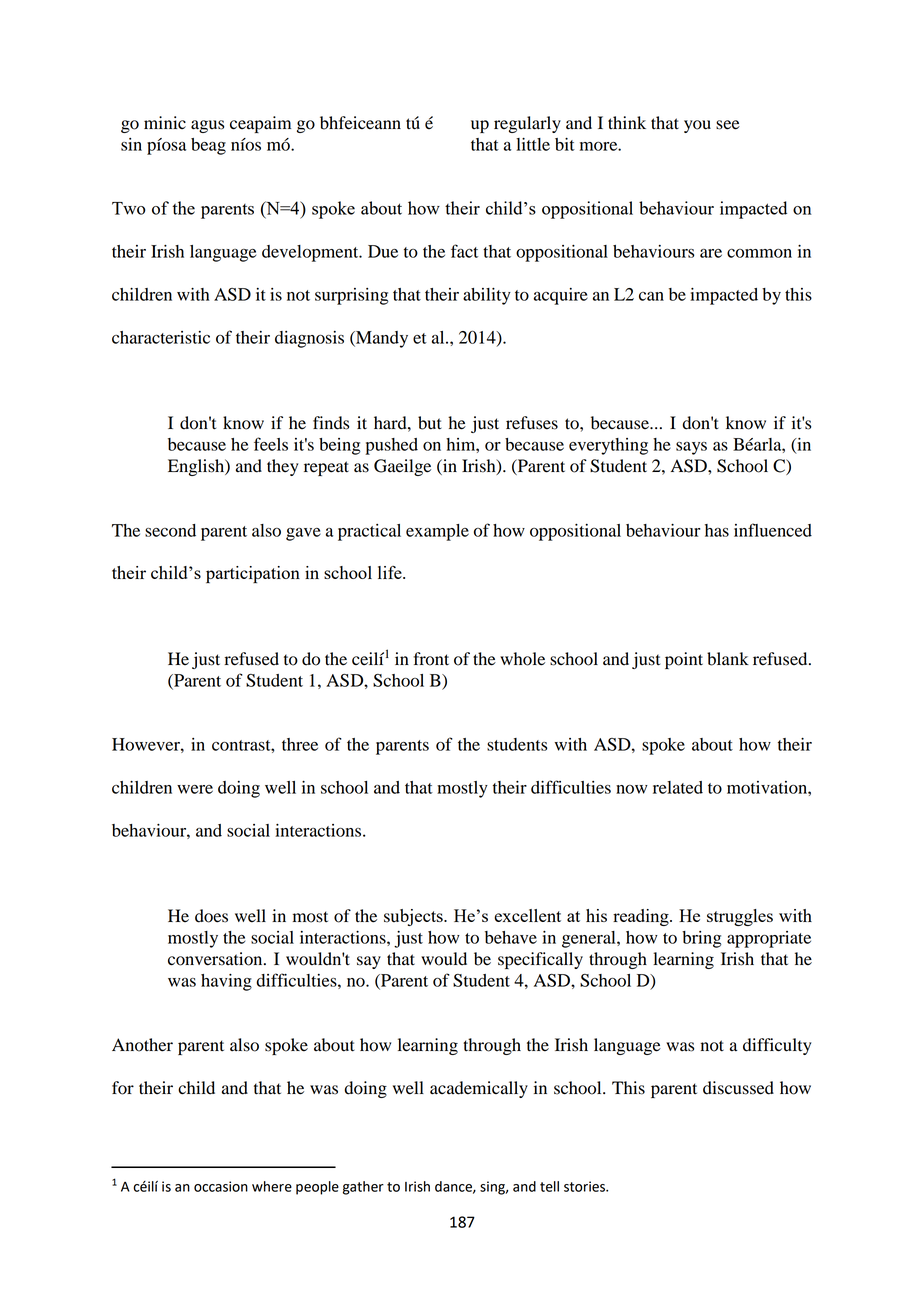 The height and width of the screenshot is (1308, 924). Describe the element at coordinates (128, 208) in the screenshot. I see `Two` at that location.
